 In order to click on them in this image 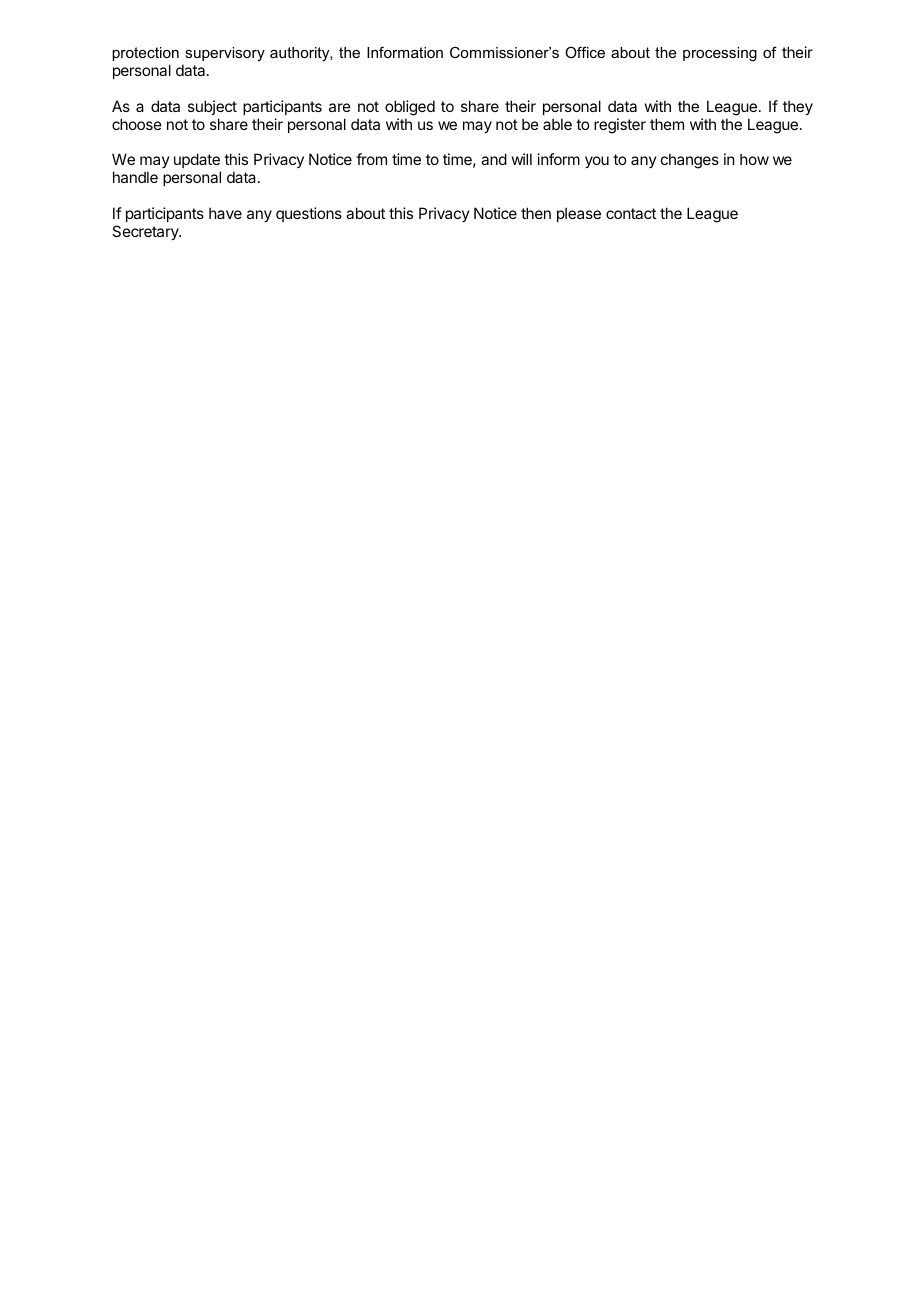, I will do `click(667, 124)`.
